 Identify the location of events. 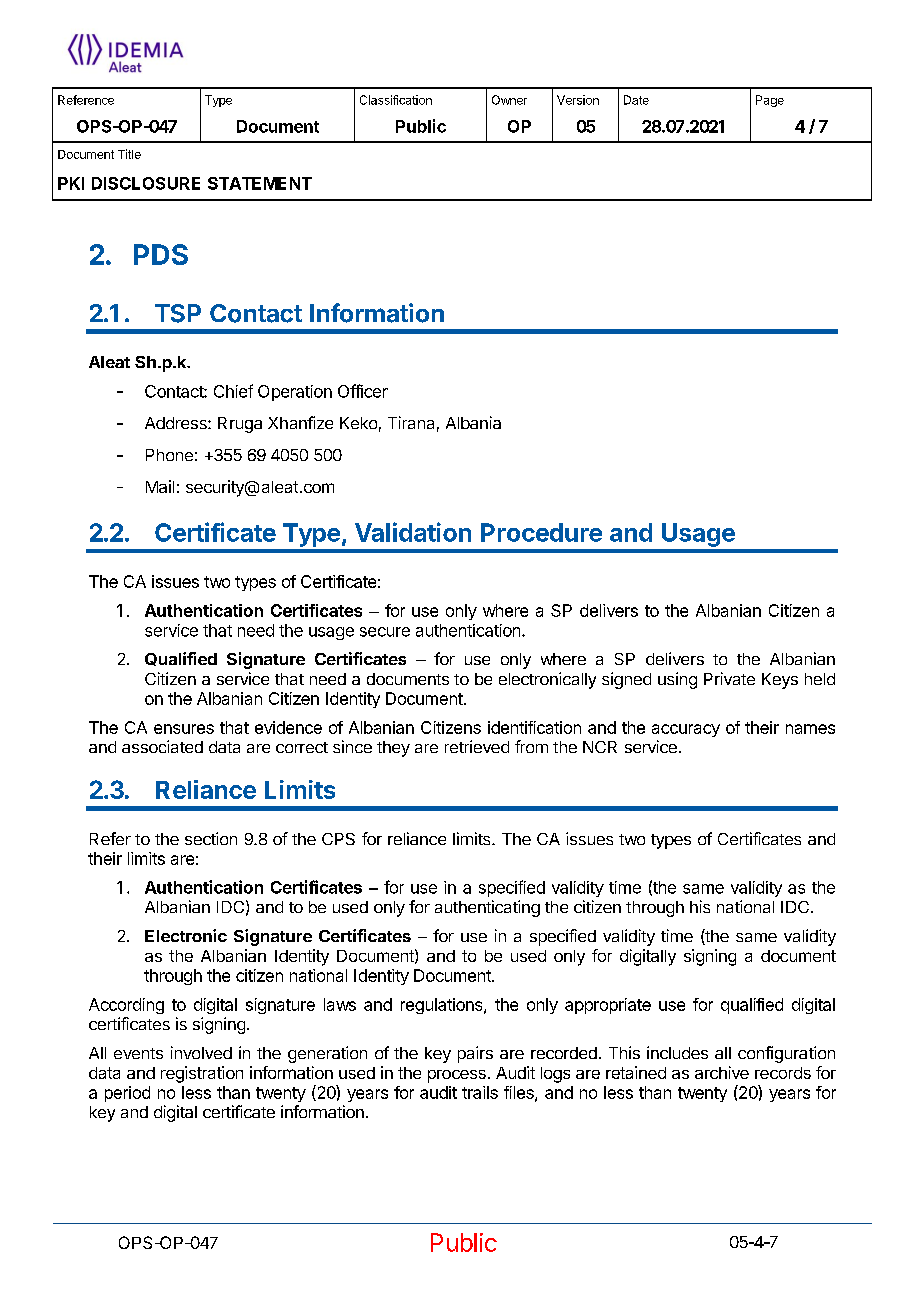
(138, 1053).
